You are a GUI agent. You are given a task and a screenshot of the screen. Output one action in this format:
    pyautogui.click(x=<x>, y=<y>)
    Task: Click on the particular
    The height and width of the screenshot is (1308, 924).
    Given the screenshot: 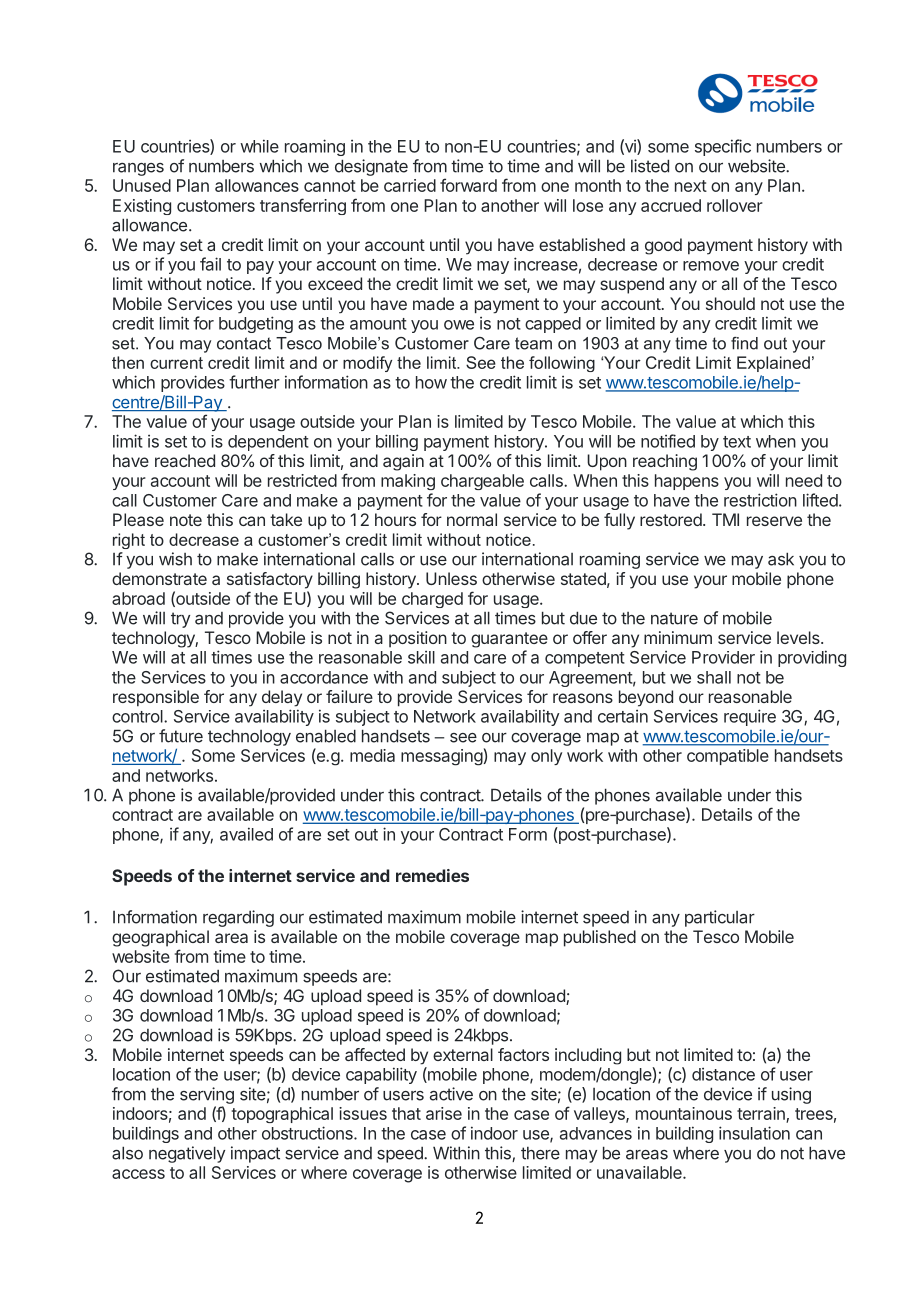 What is the action you would take?
    pyautogui.click(x=720, y=918)
